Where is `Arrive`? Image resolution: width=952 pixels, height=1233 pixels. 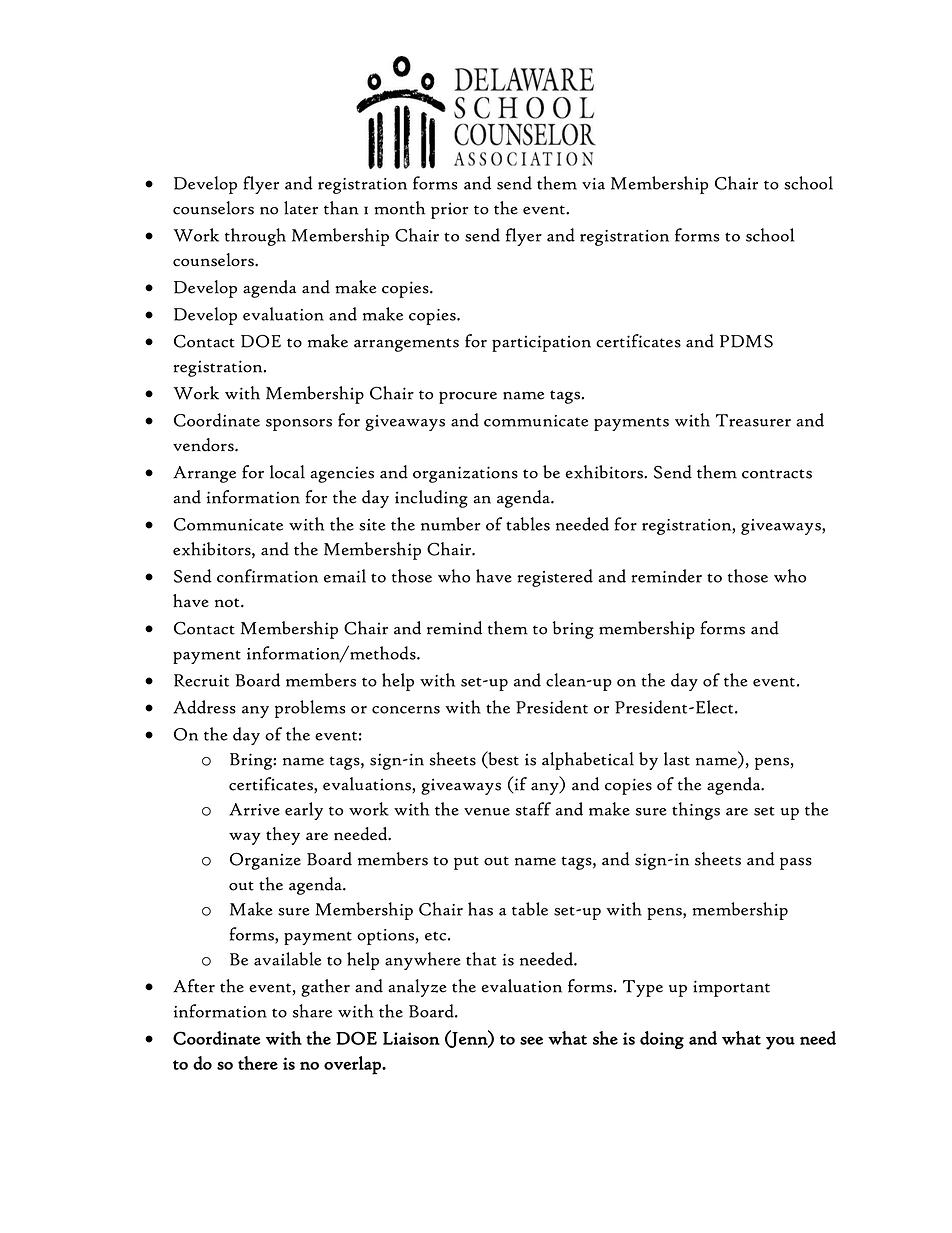 Arrive is located at coordinates (254, 809).
